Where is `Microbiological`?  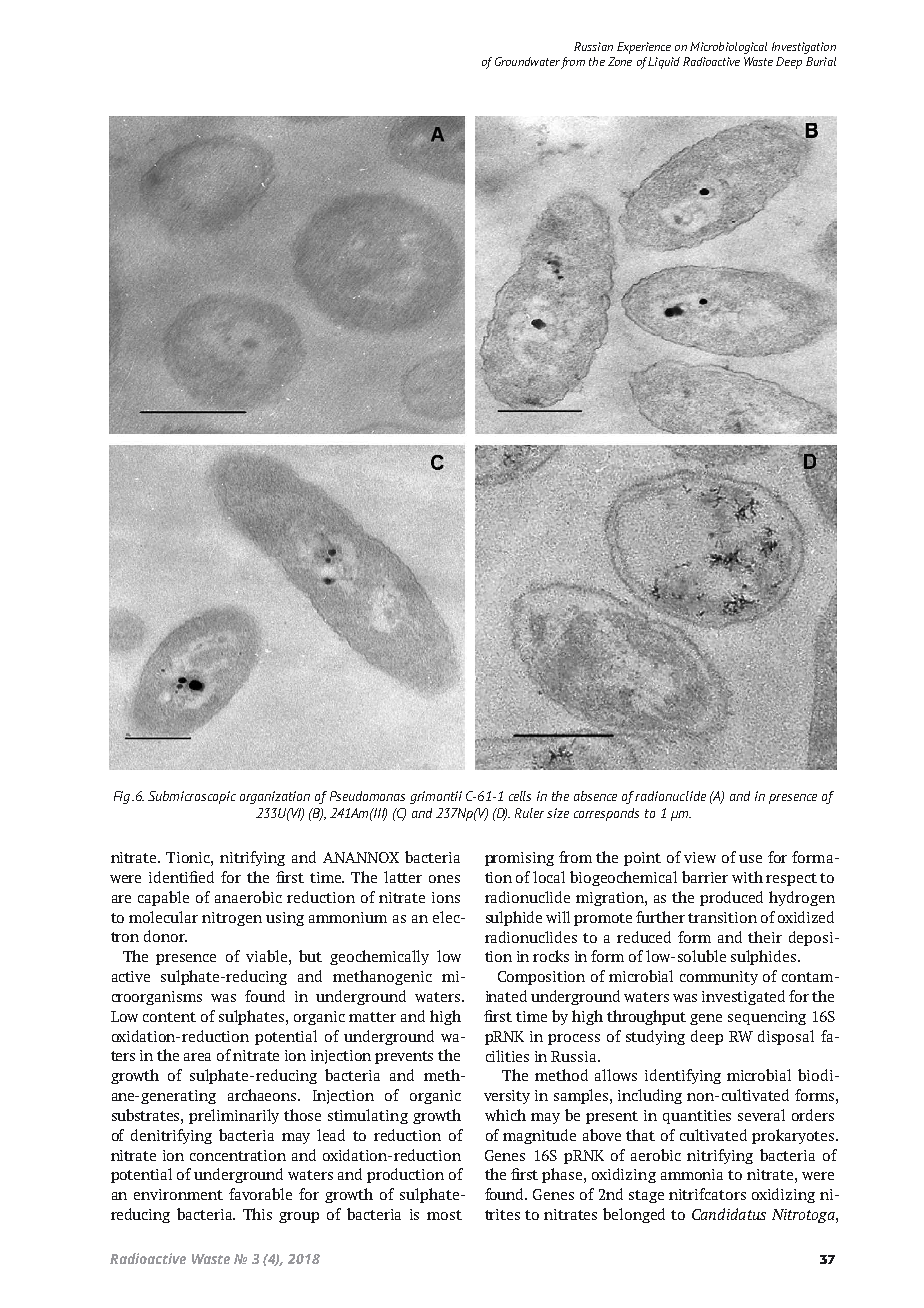 Microbiological is located at coordinates (728, 48).
